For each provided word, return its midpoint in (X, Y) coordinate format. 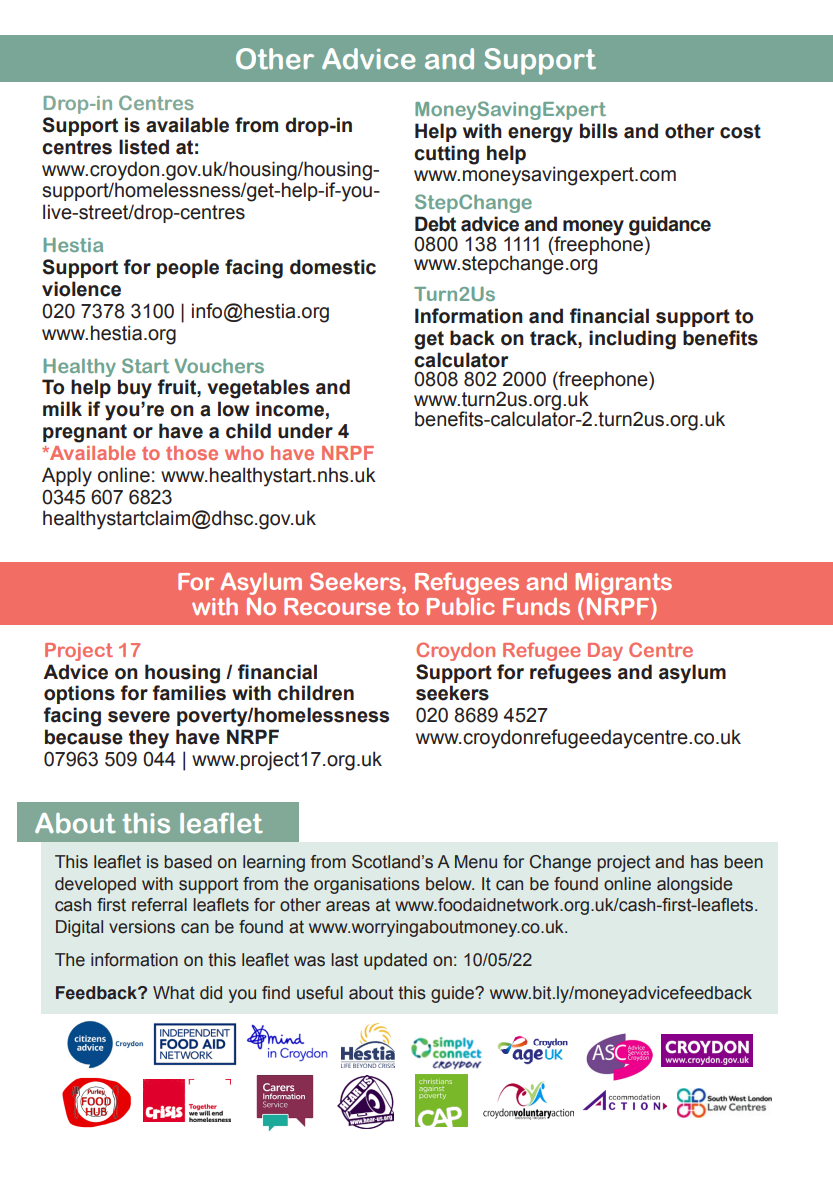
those (192, 453)
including (632, 340)
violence (81, 289)
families (189, 692)
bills (599, 131)
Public (461, 606)
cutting (446, 155)
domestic (333, 267)
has (704, 862)
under (305, 431)
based (188, 862)
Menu (476, 862)
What (174, 993)
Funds (536, 606)
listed (144, 147)
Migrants (623, 584)
